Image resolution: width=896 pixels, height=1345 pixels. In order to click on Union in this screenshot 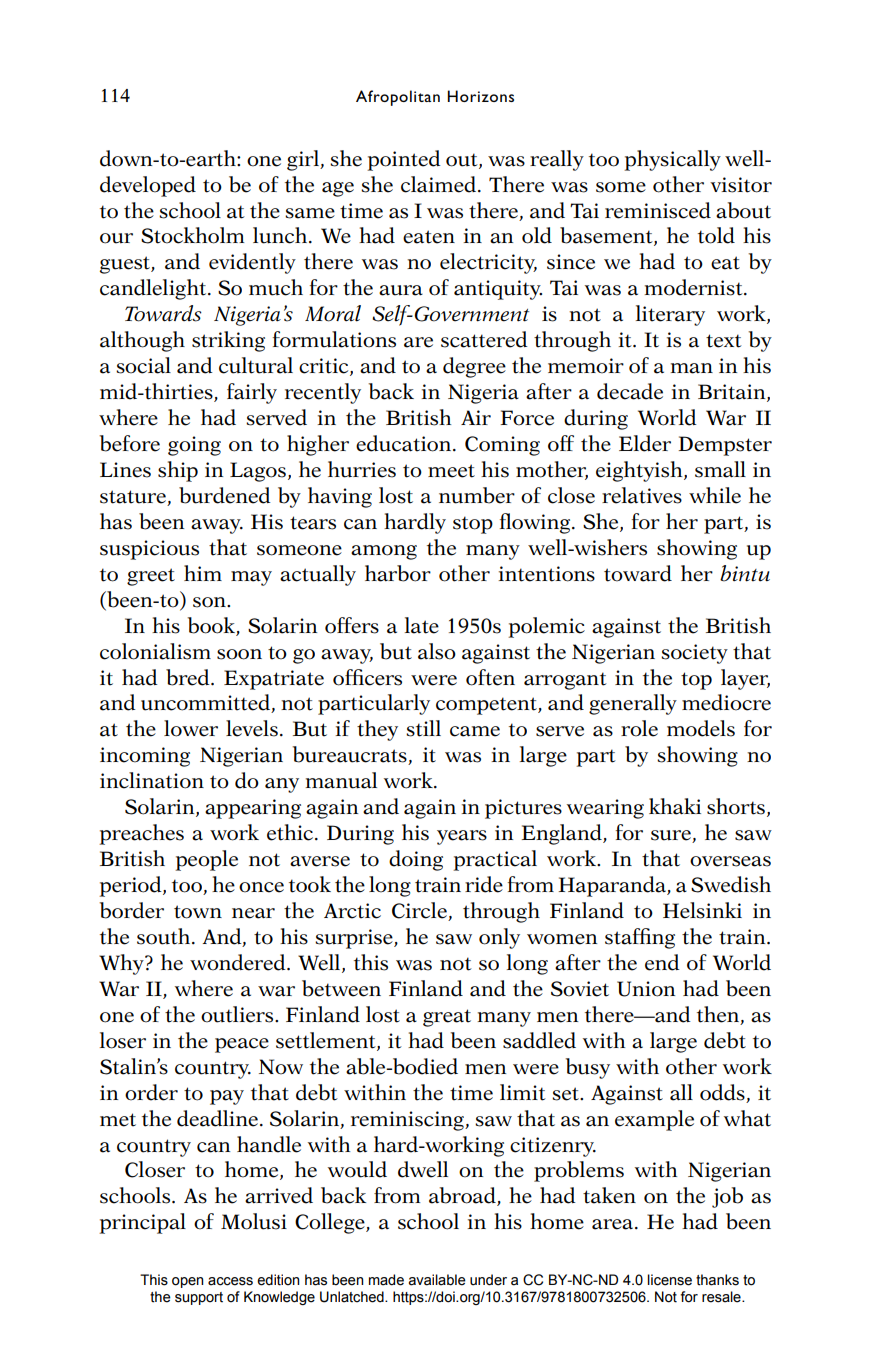, I will do `click(646, 989)`.
